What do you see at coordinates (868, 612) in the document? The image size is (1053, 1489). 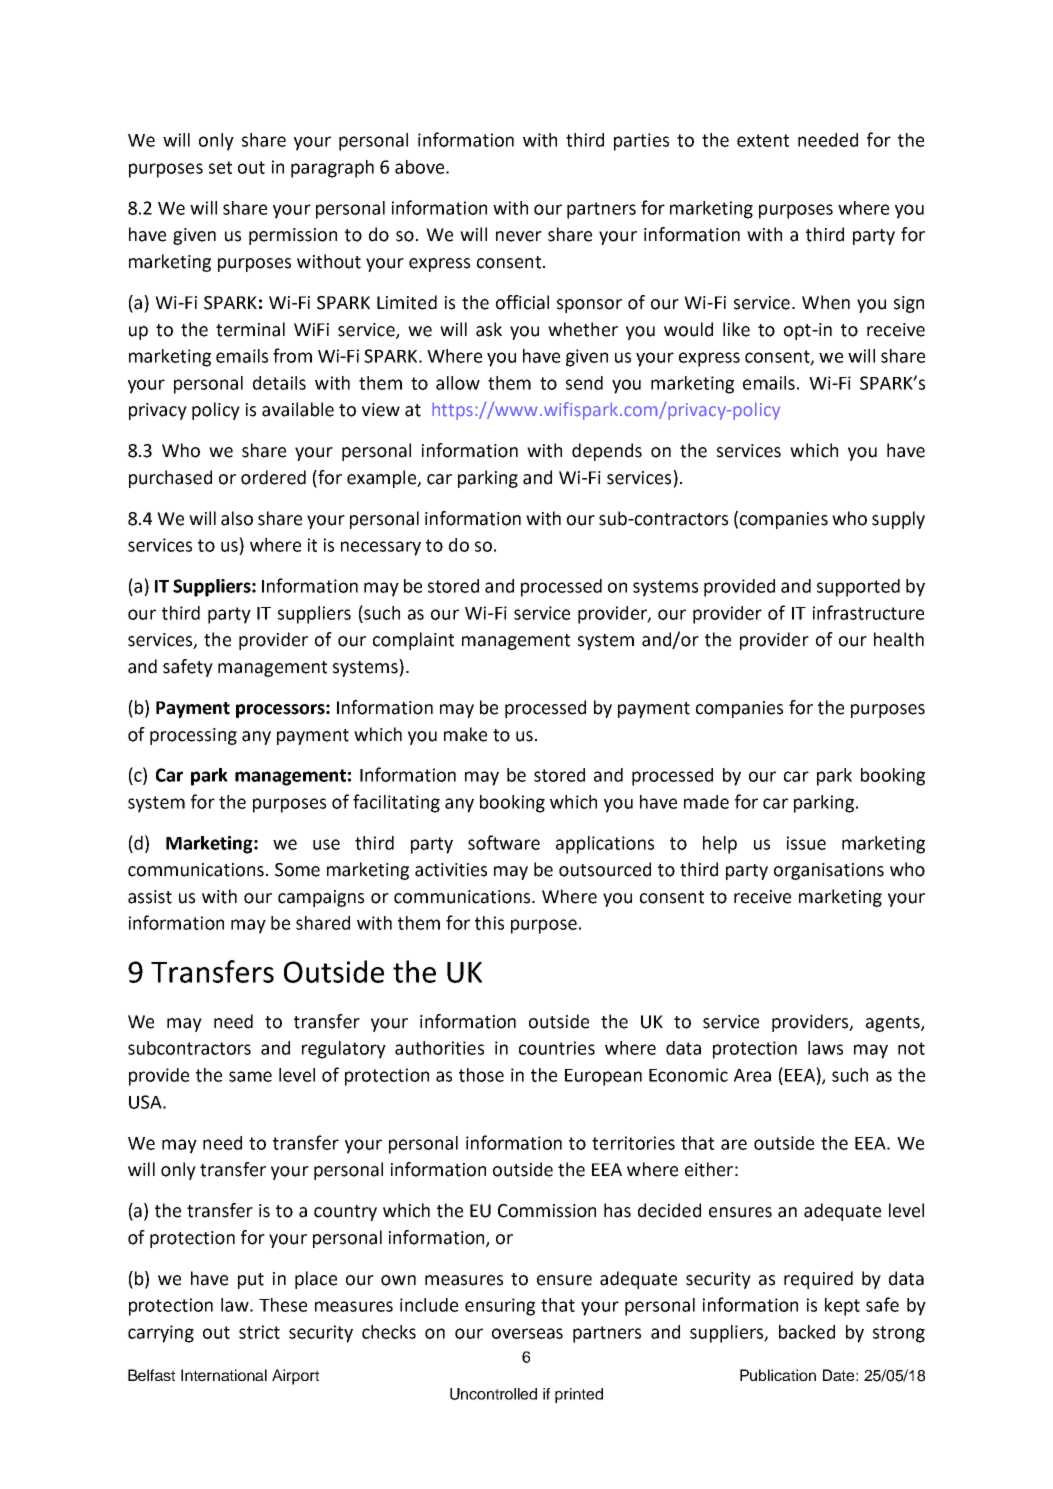 I see `infrastructure` at bounding box center [868, 612].
